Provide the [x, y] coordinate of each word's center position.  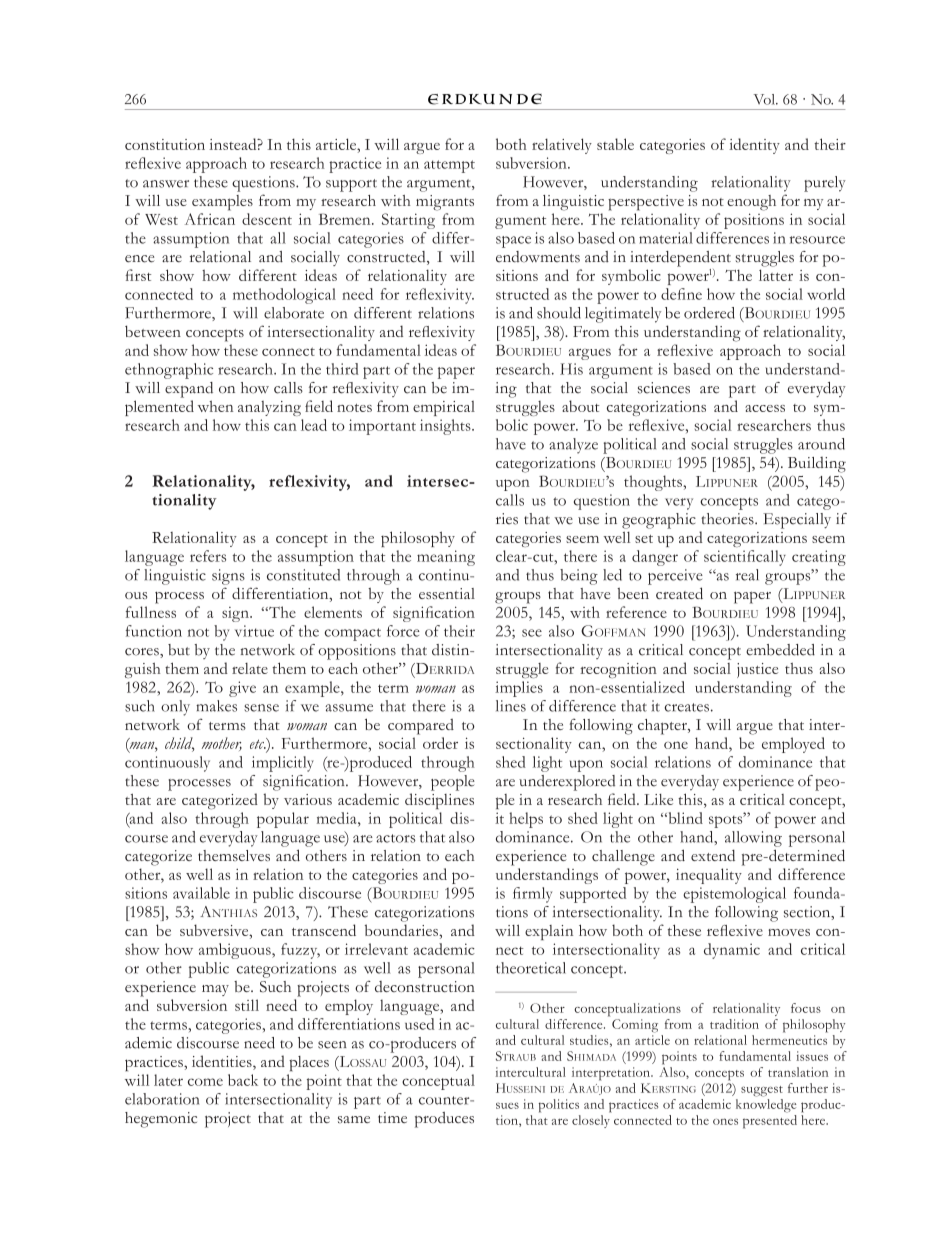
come [205, 1082]
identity [754, 146]
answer [166, 184]
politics [559, 1106]
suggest [762, 1091]
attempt [449, 166]
